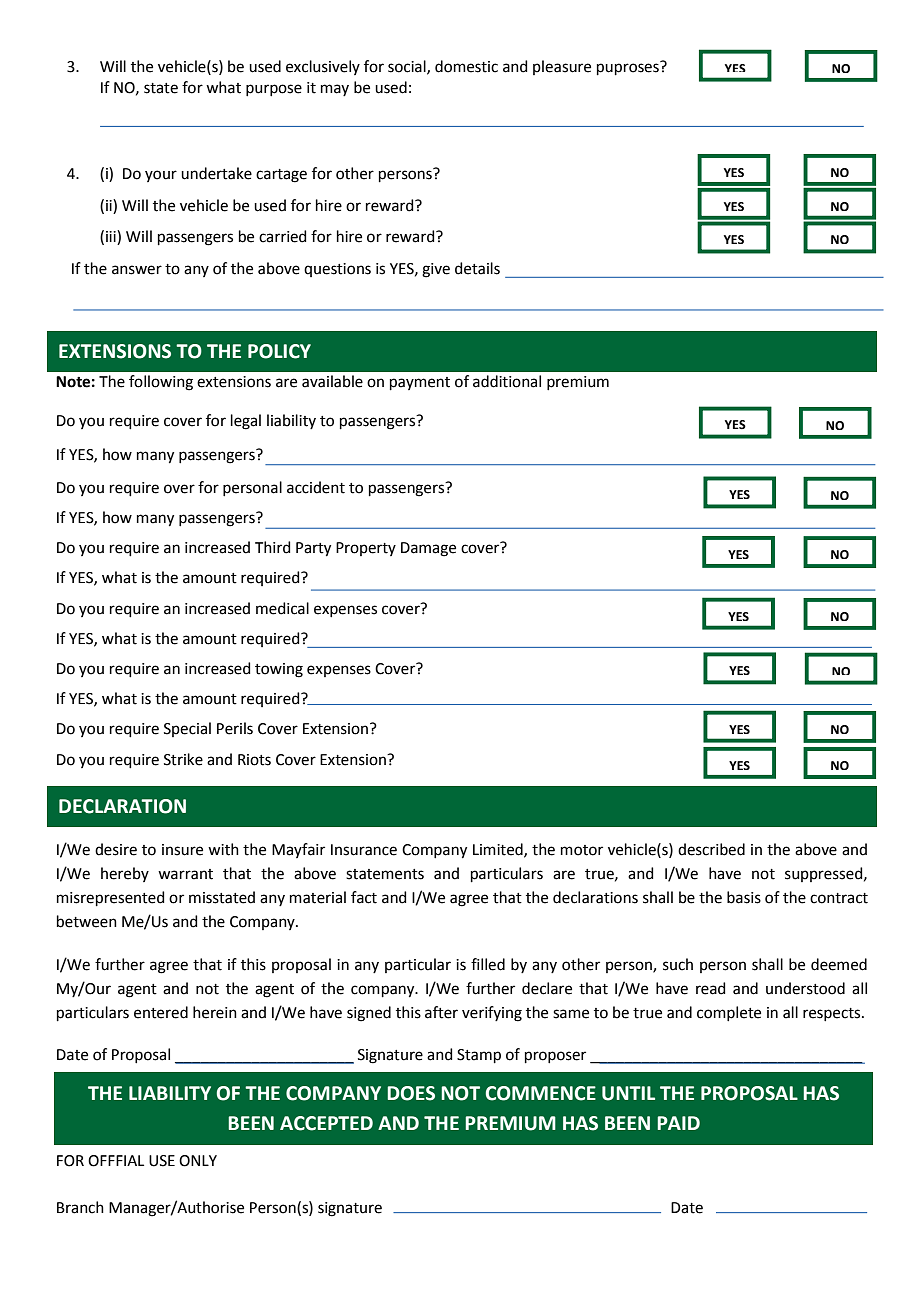 The image size is (924, 1308). What do you see at coordinates (428, 549) in the document?
I see `Damage` at bounding box center [428, 549].
